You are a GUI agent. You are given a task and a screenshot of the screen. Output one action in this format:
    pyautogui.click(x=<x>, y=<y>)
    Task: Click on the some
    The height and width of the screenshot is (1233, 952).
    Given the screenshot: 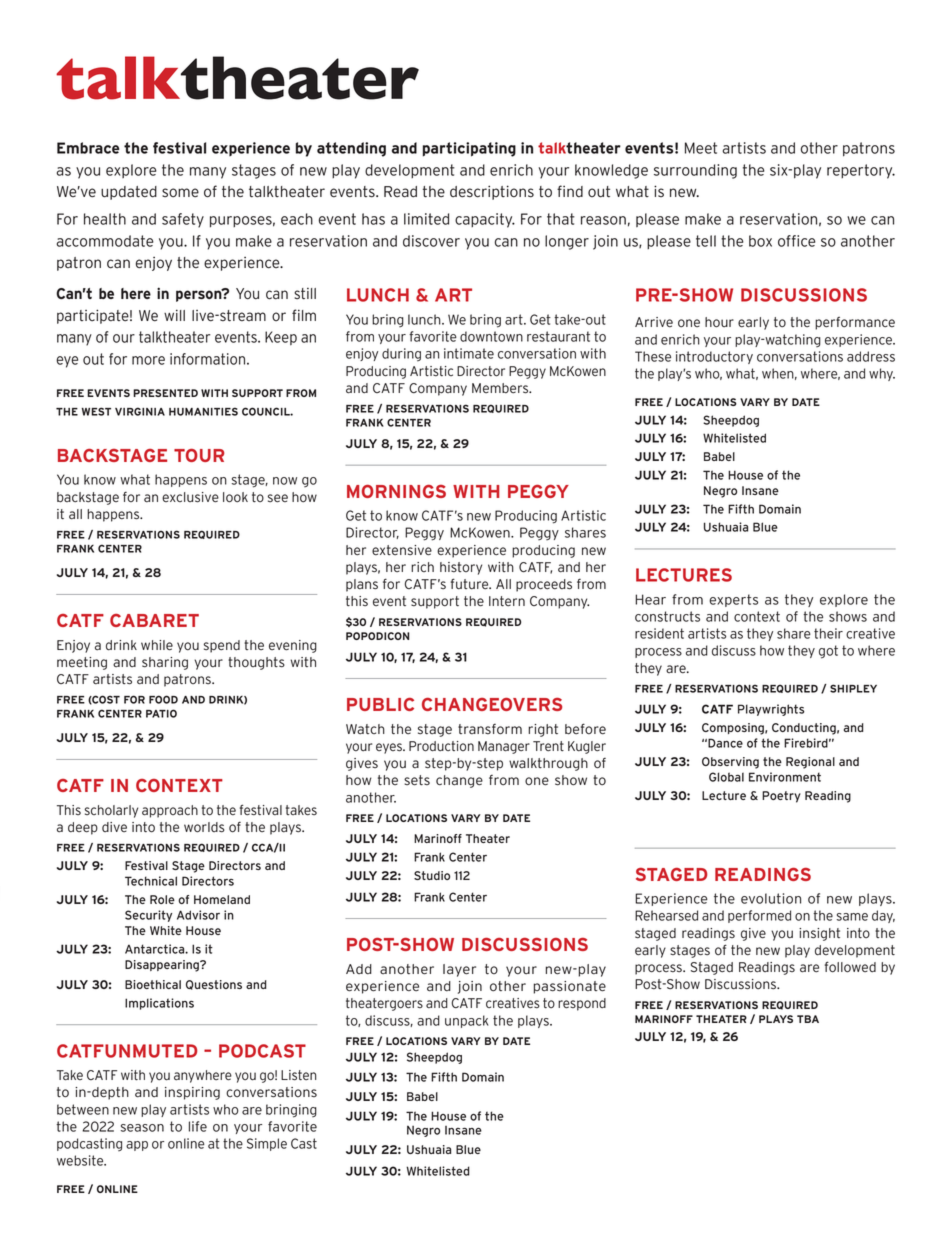 What is the action you would take?
    pyautogui.click(x=180, y=193)
